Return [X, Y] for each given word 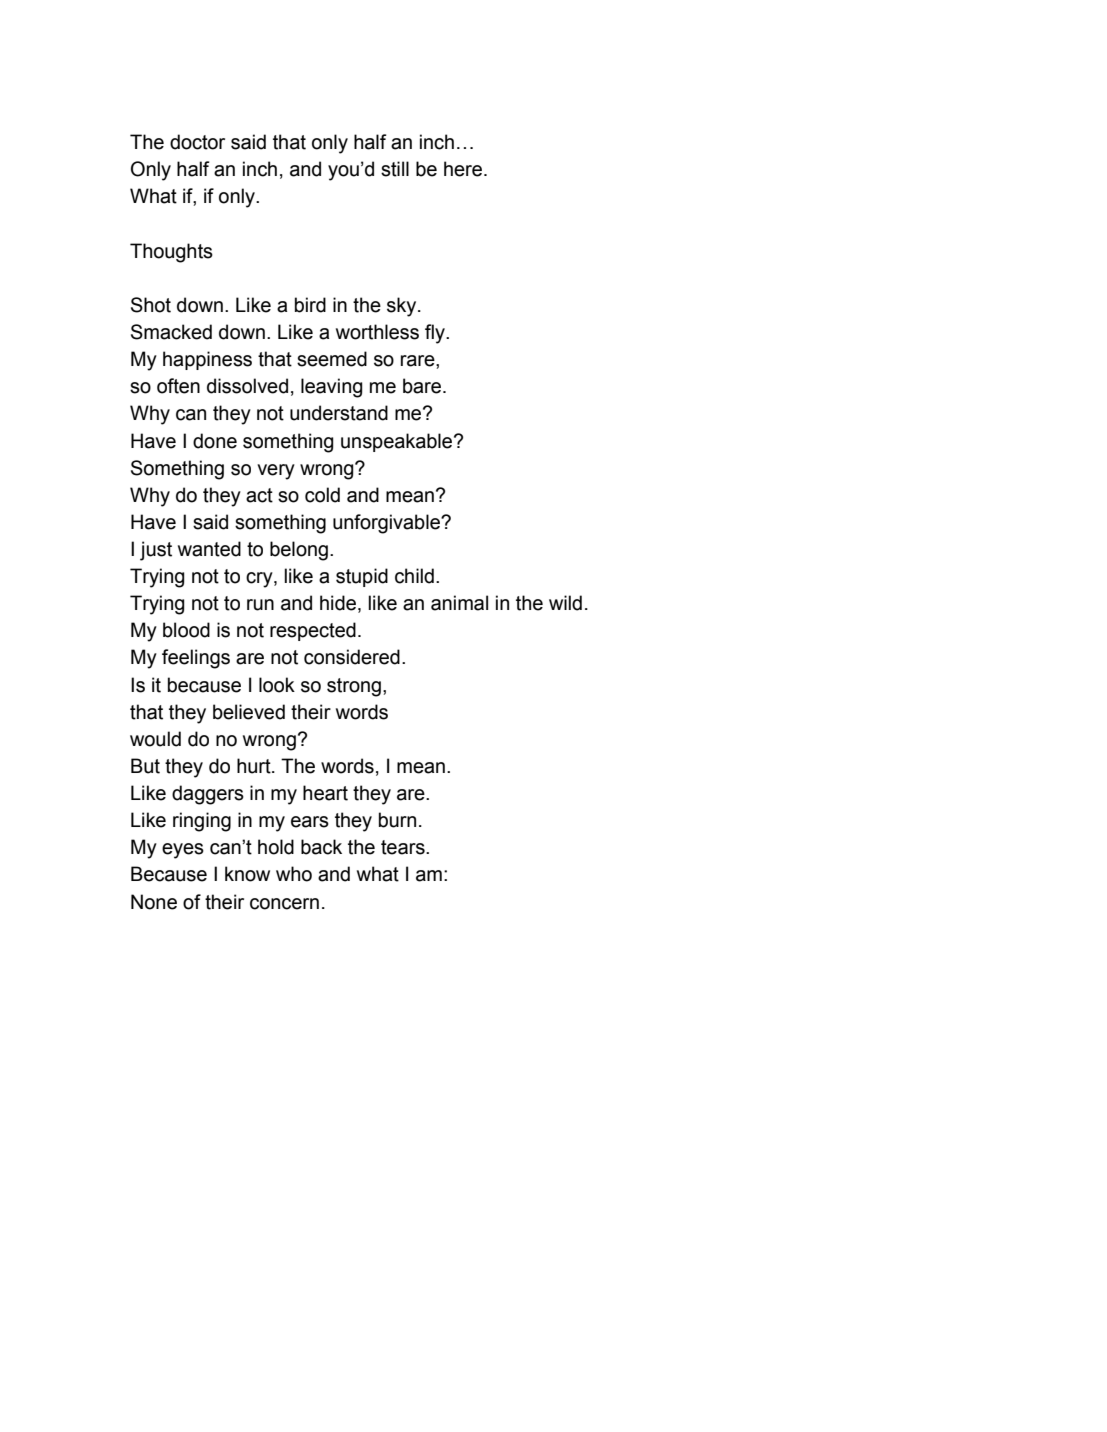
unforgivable [387, 524]
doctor [197, 142]
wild [565, 603]
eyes [183, 851]
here [463, 169]
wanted [209, 549]
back [321, 847]
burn [397, 820]
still [395, 169]
